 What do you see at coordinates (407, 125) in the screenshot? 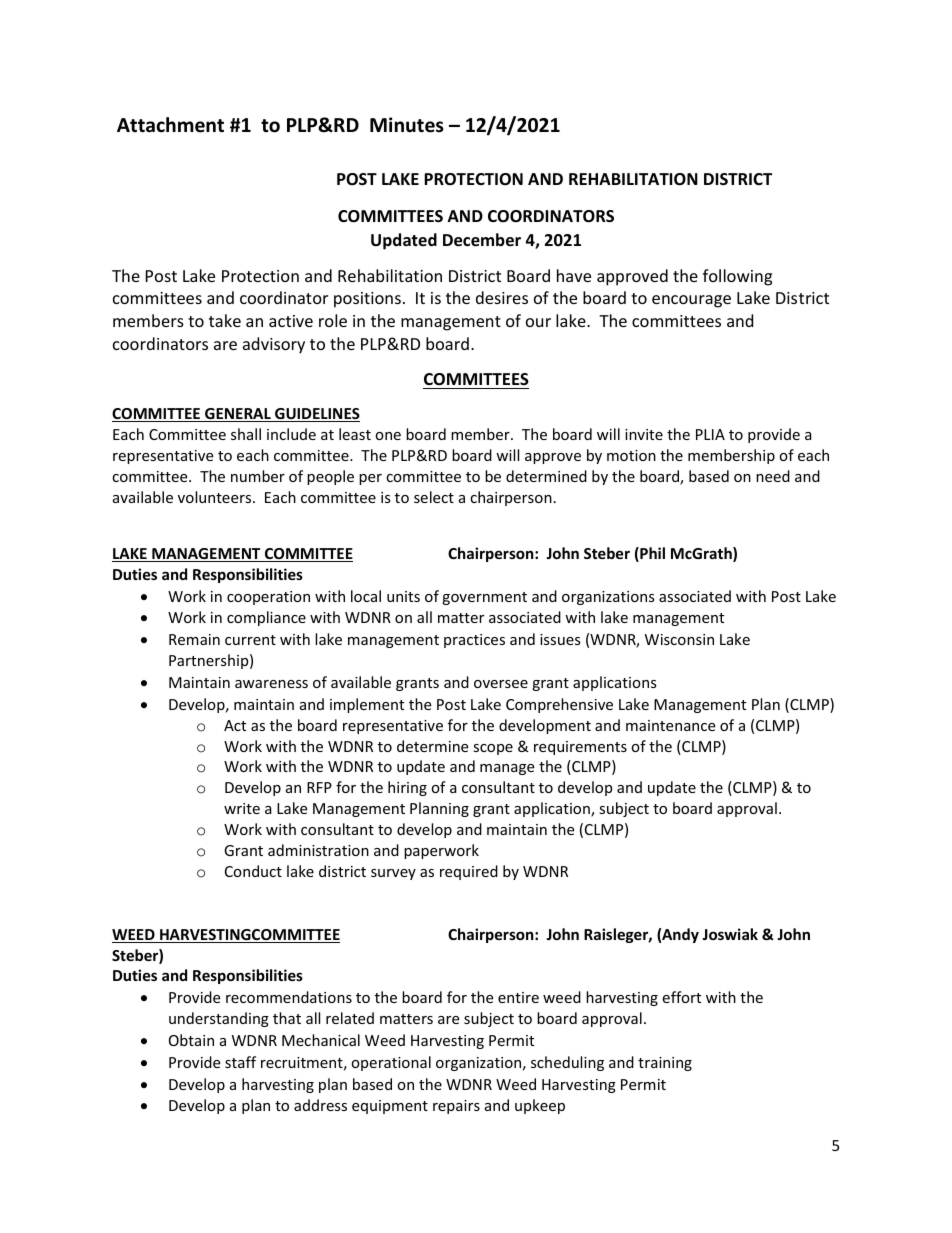
I see `Minutes` at bounding box center [407, 125].
